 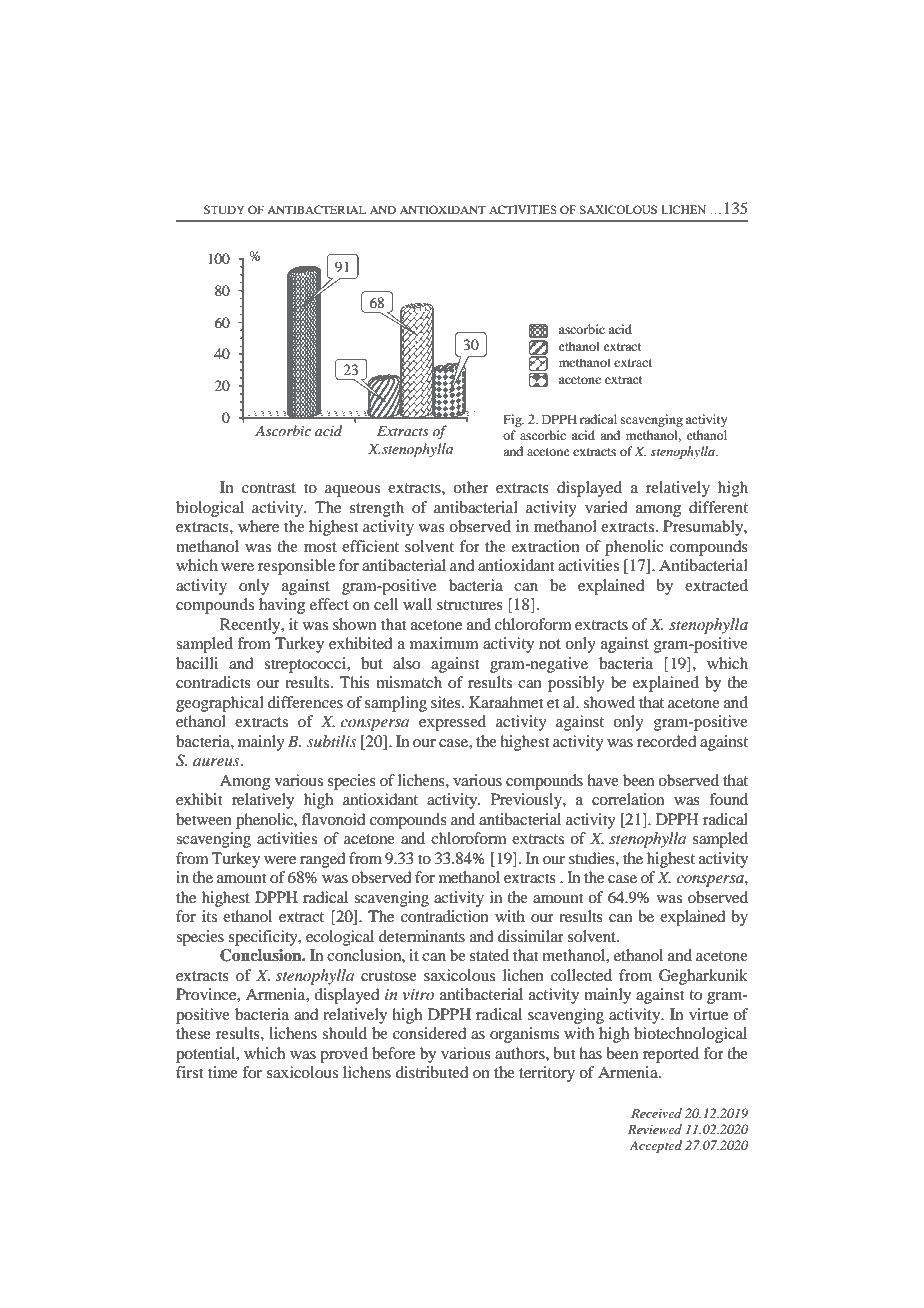 I want to click on where, so click(x=258, y=526).
